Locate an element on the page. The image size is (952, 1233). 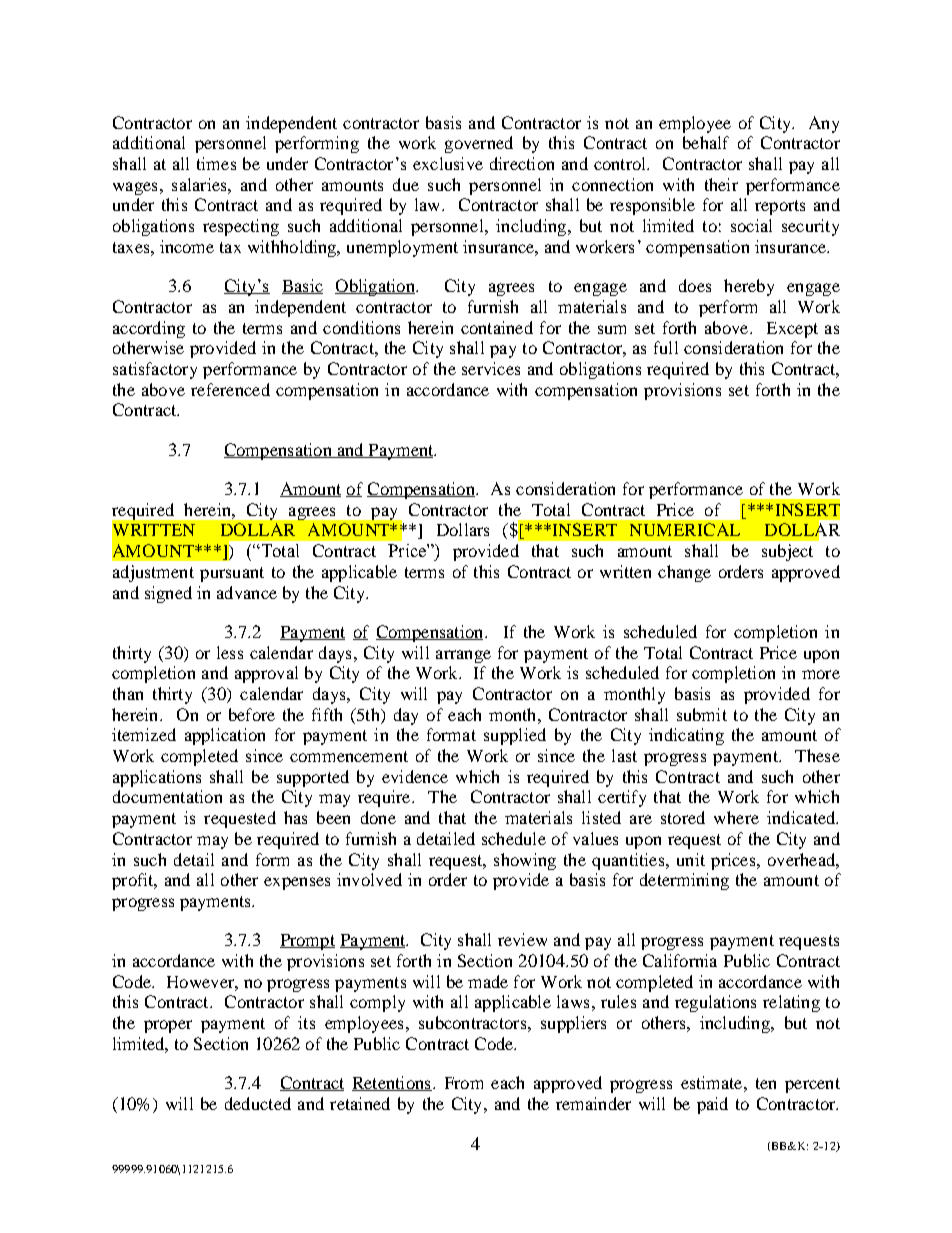
From is located at coordinates (464, 1083).
